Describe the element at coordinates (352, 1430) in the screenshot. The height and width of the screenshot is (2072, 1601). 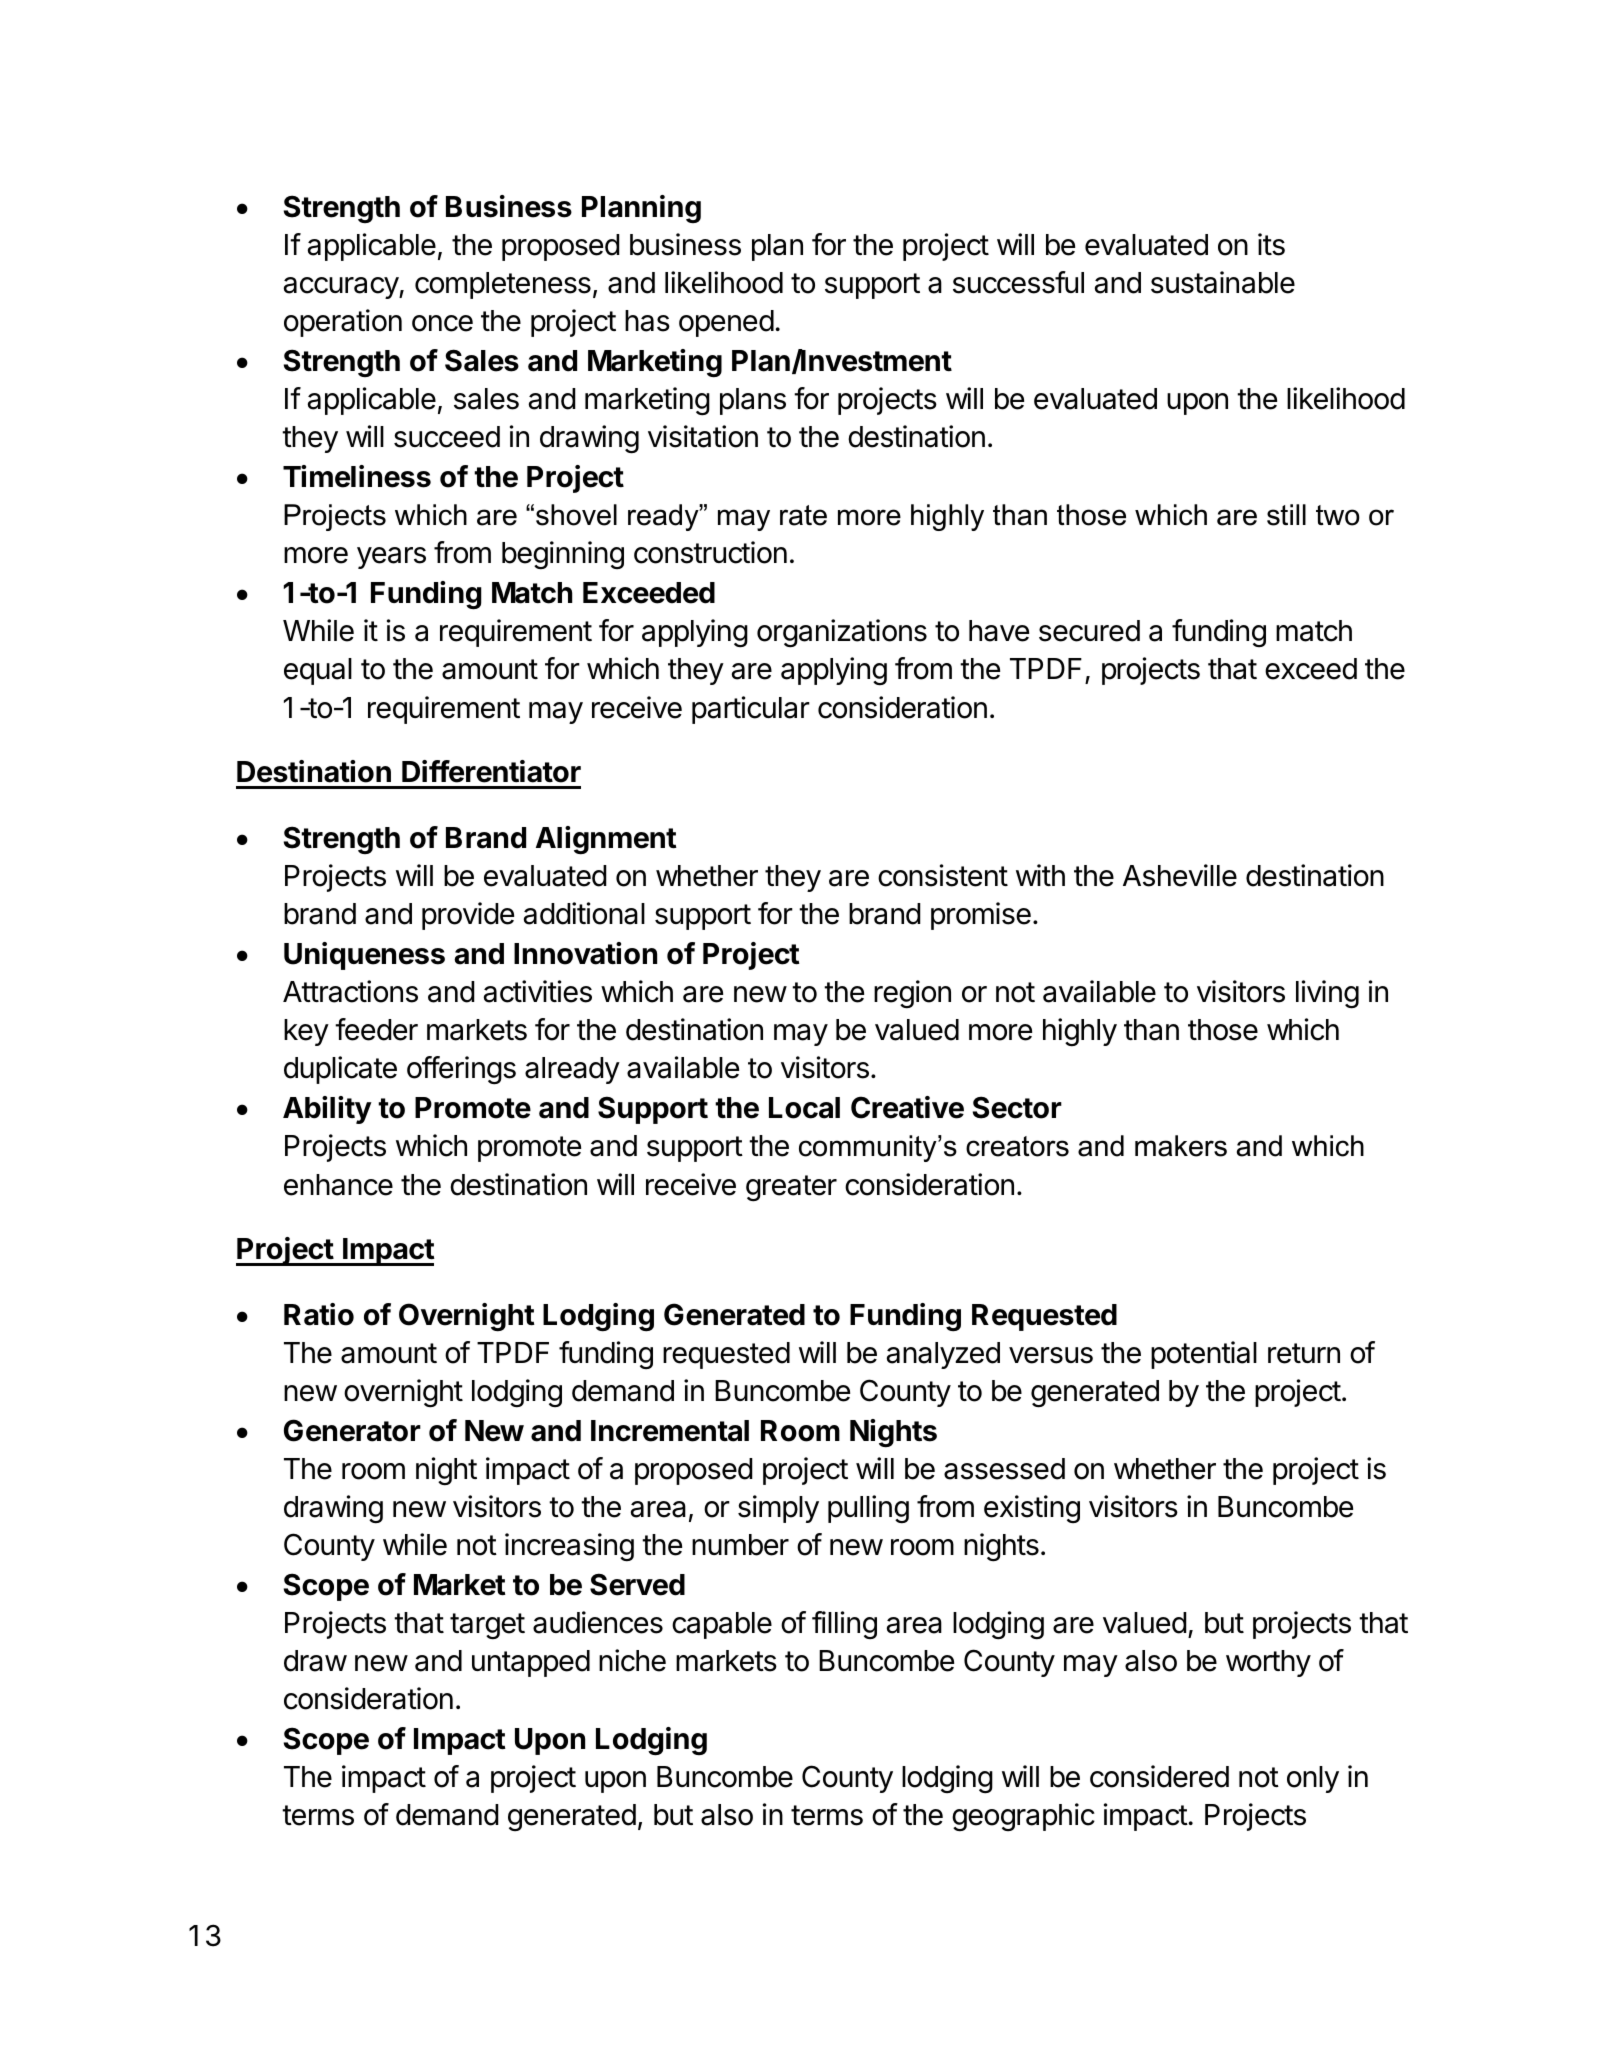
I see `Generator` at that location.
